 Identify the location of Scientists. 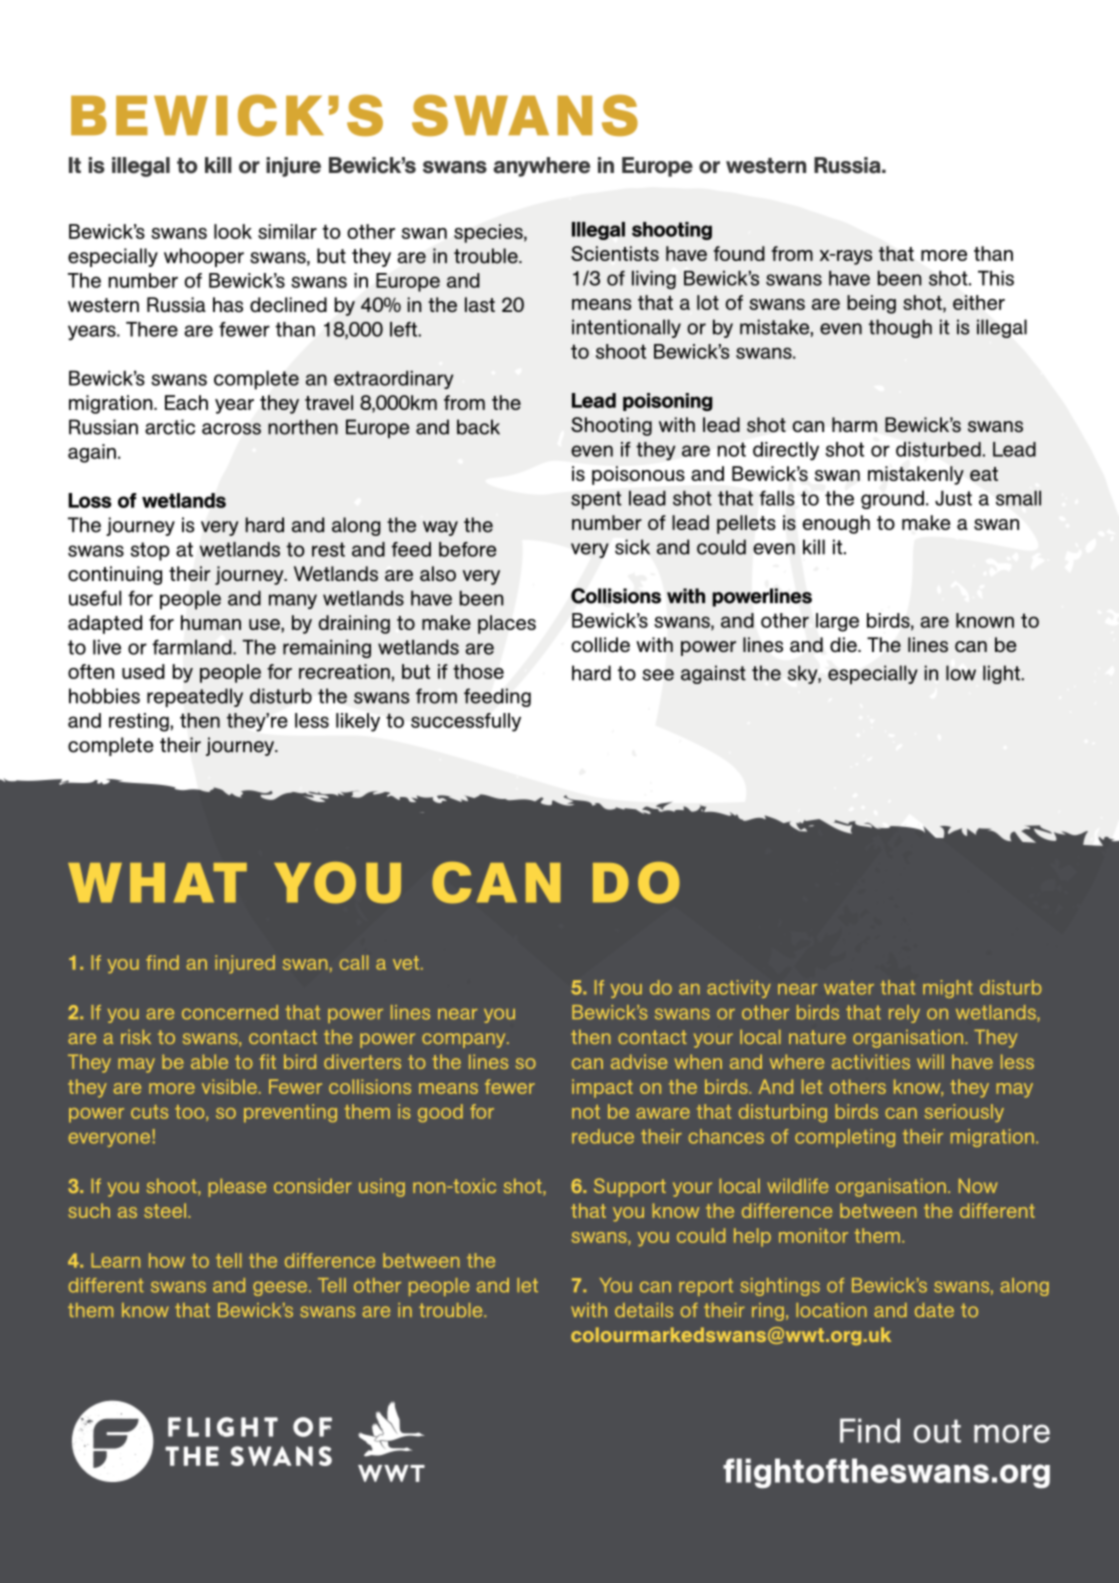
(615, 253).
